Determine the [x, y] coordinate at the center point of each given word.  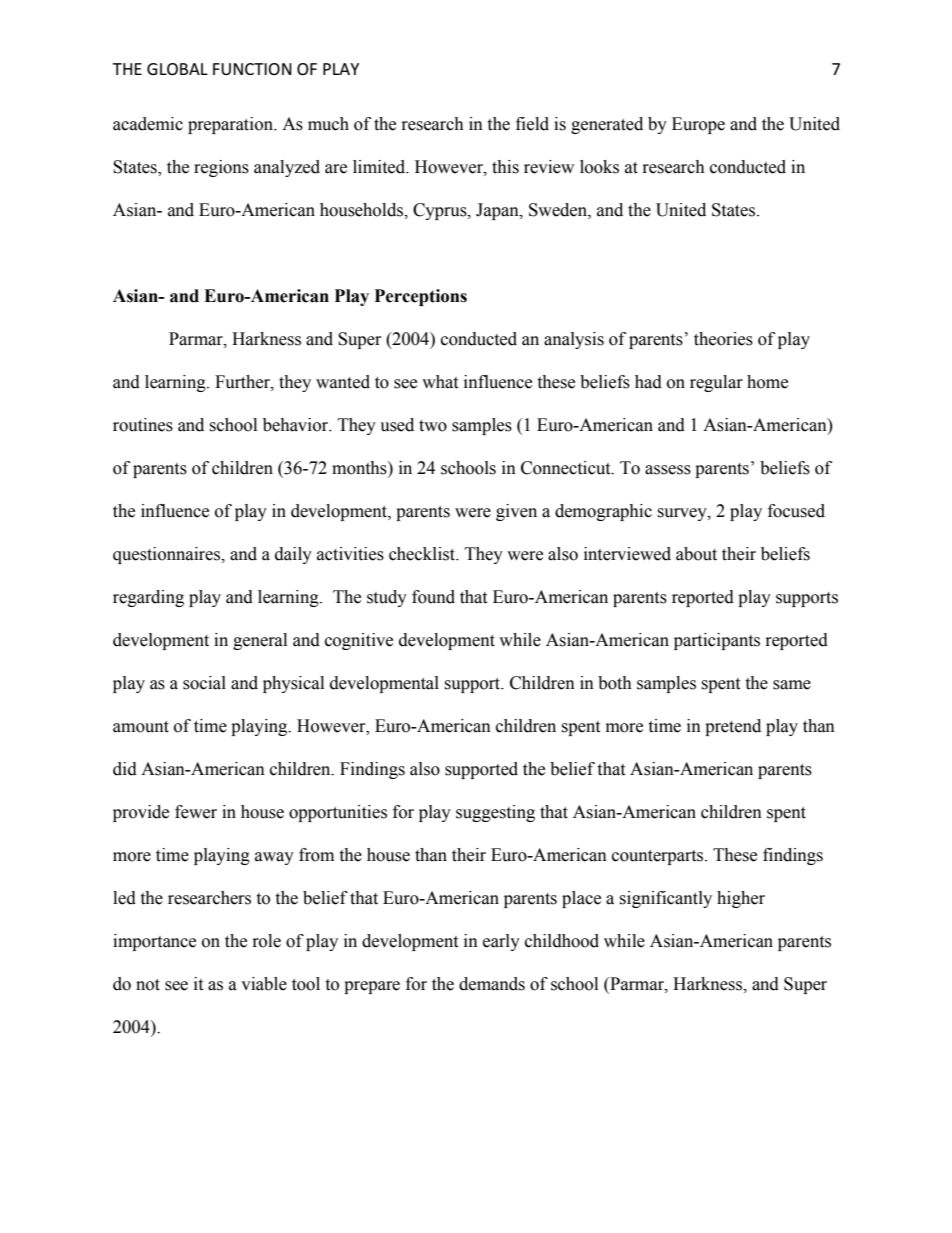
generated [607, 125]
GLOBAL [177, 69]
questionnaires [168, 555]
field [532, 124]
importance [154, 942]
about [696, 554]
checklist [423, 554]
